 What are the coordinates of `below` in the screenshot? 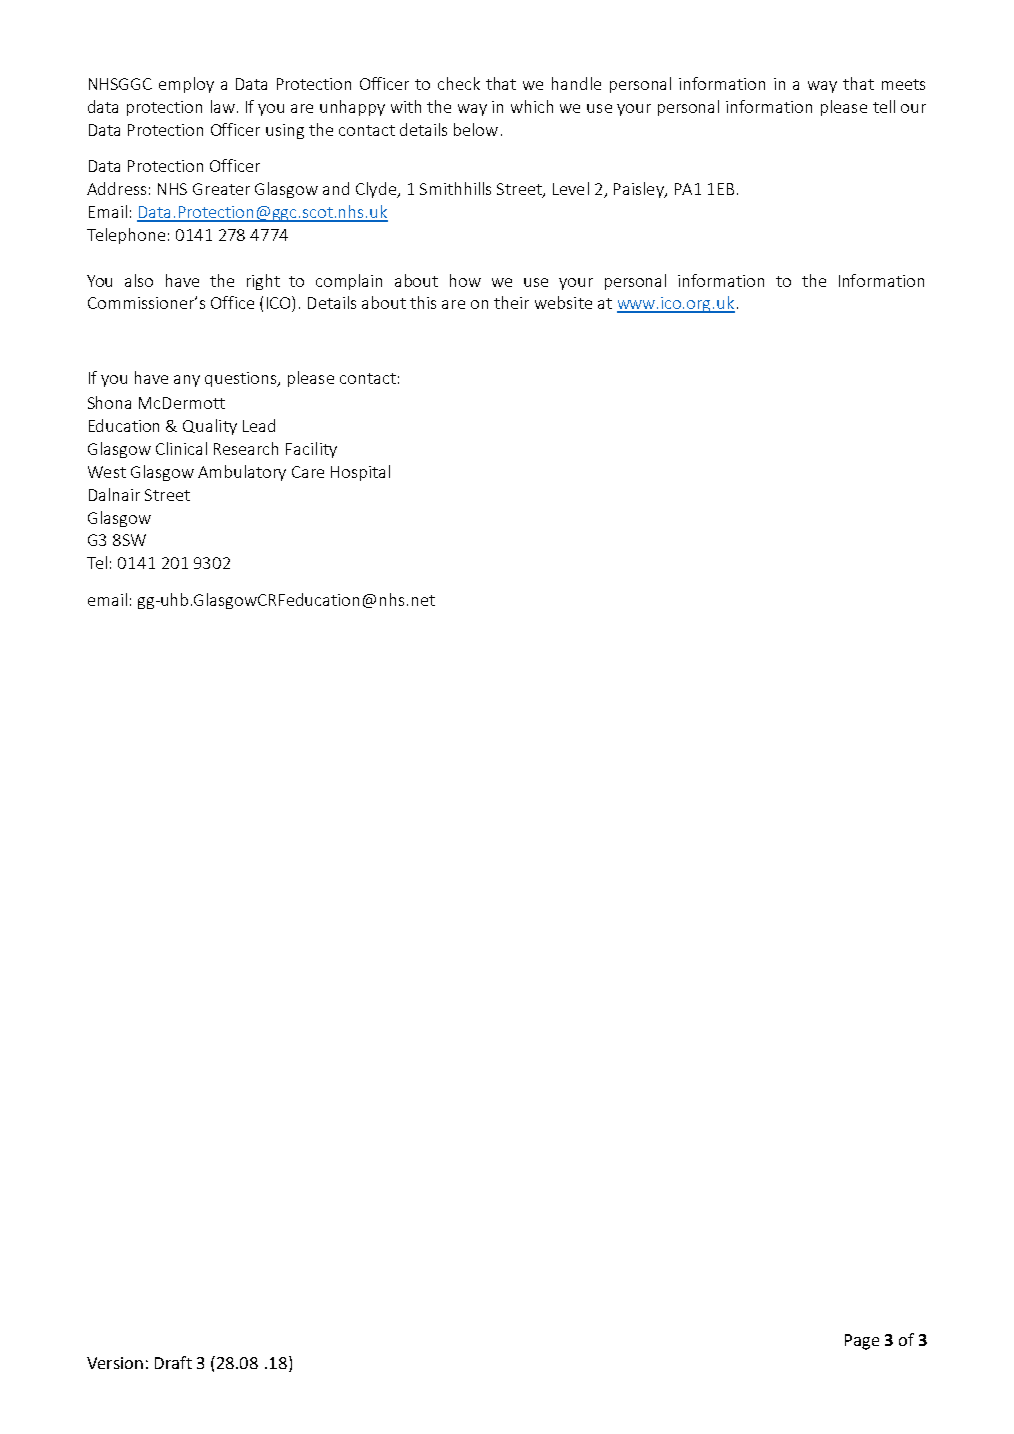 It's located at (476, 129).
